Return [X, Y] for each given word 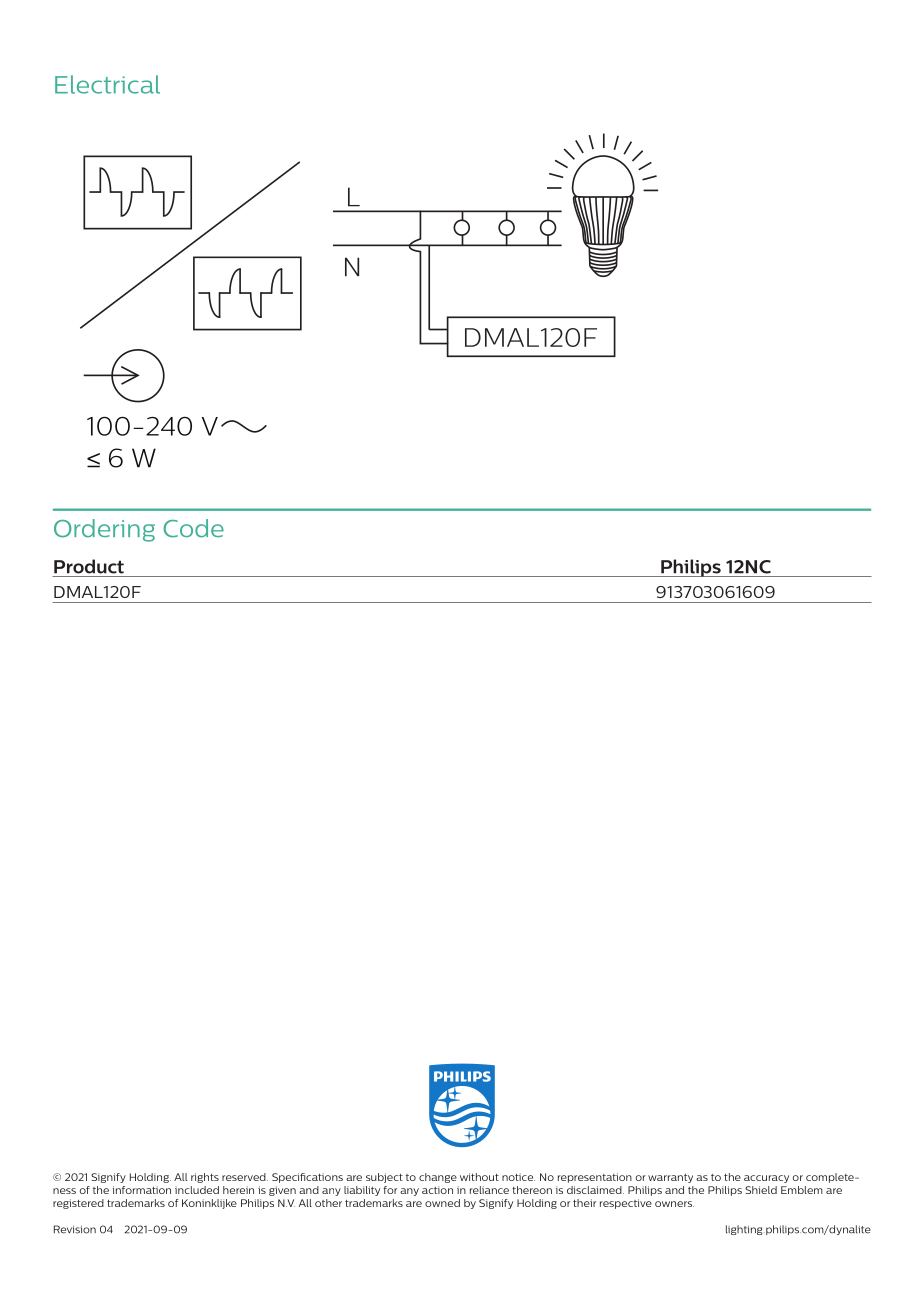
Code [193, 528]
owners [674, 1204]
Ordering [104, 530]
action [437, 1190]
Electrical [107, 84]
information [141, 1190]
